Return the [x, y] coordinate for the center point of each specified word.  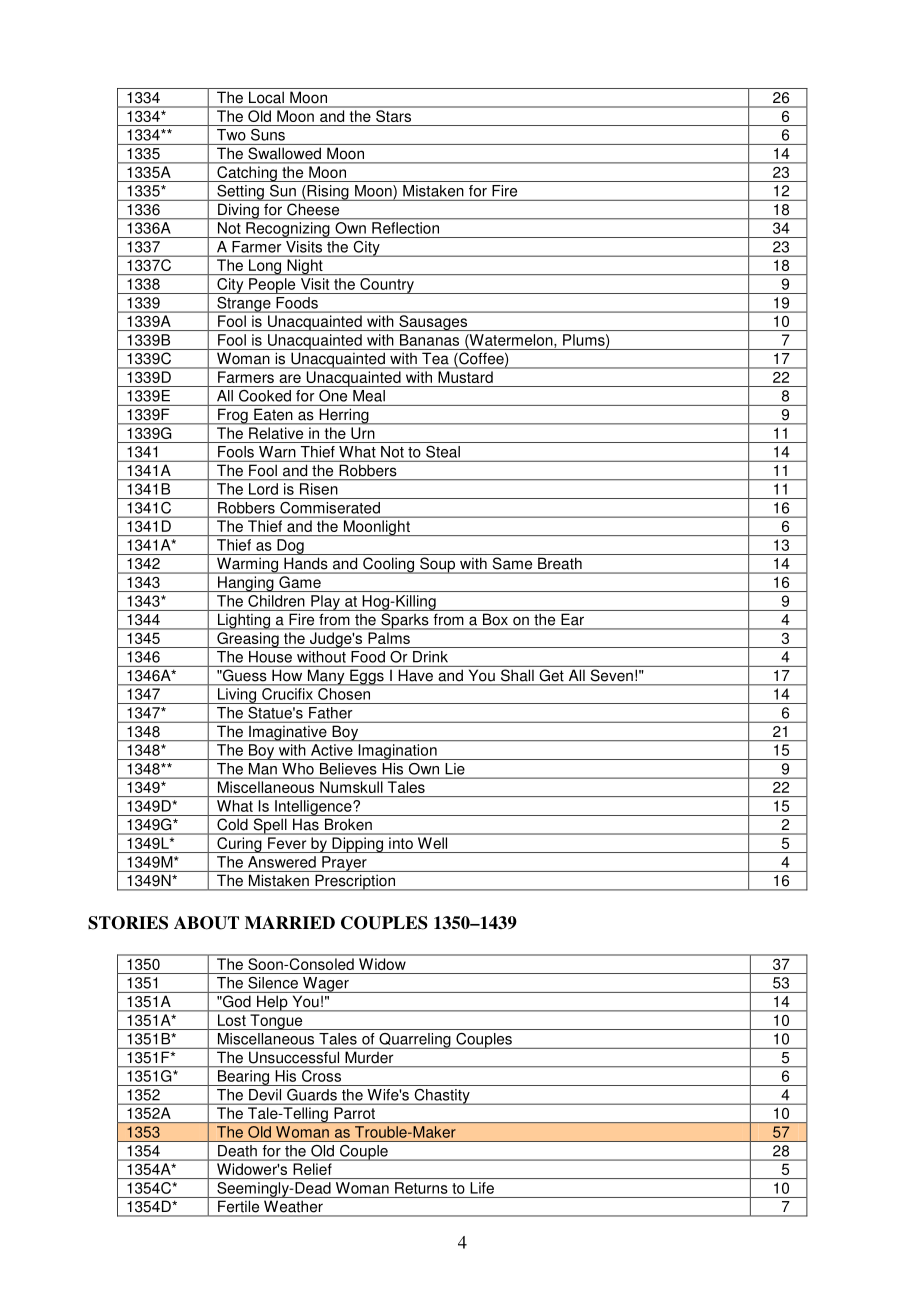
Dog [290, 547]
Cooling [389, 565]
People [272, 286]
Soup [438, 565]
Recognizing [288, 230]
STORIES [128, 923]
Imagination [397, 752]
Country [387, 286]
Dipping [358, 845]
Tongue [276, 1022]
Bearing [243, 1078]
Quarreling [415, 1041]
